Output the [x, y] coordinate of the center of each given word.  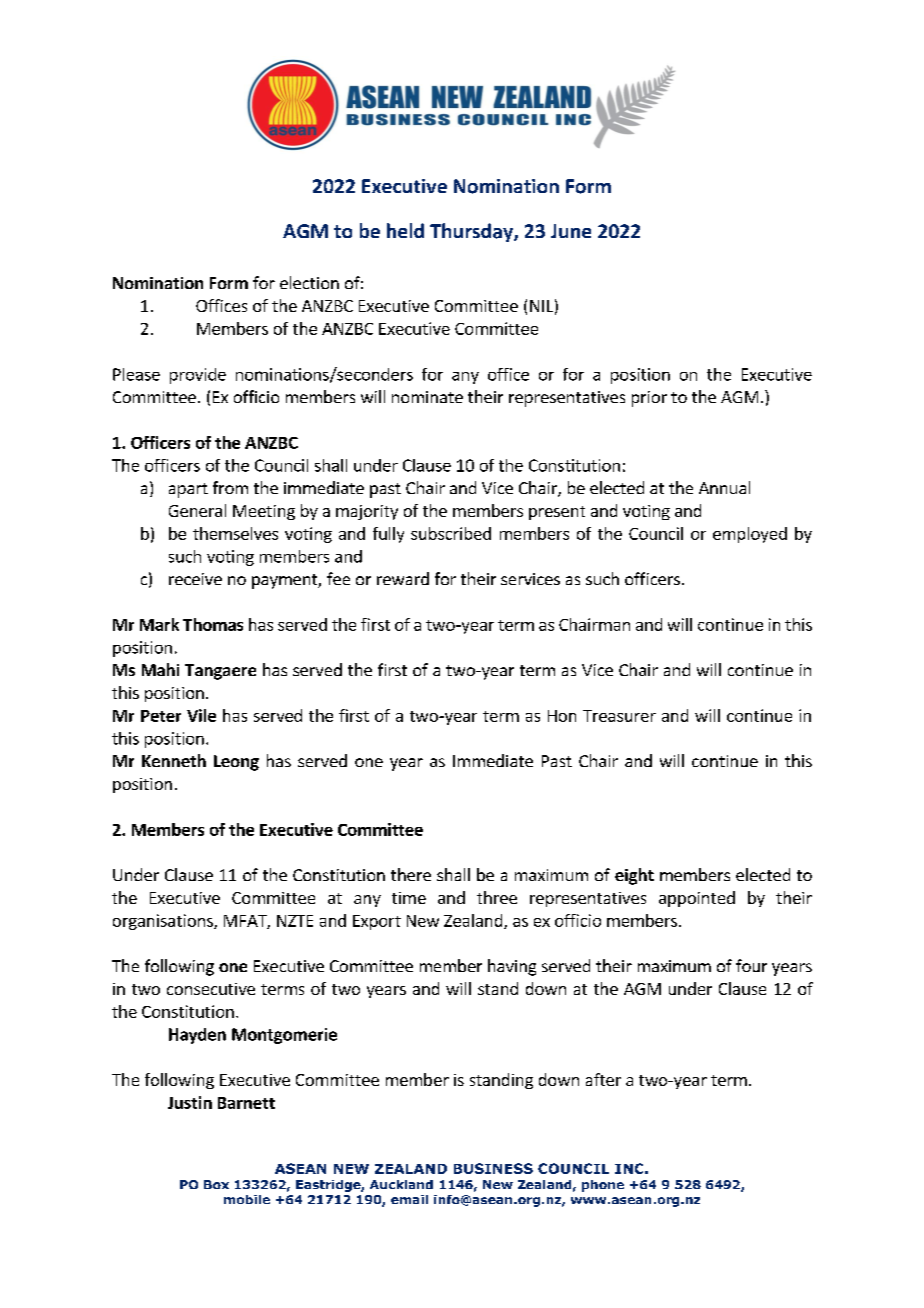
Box [216, 1184]
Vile [201, 715]
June [571, 231]
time [409, 898]
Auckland [401, 1184]
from [230, 487]
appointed [697, 899]
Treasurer [619, 716]
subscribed [451, 533]
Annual [724, 487]
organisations [164, 922]
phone [603, 1186]
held [405, 230]
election [309, 282]
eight [634, 876]
